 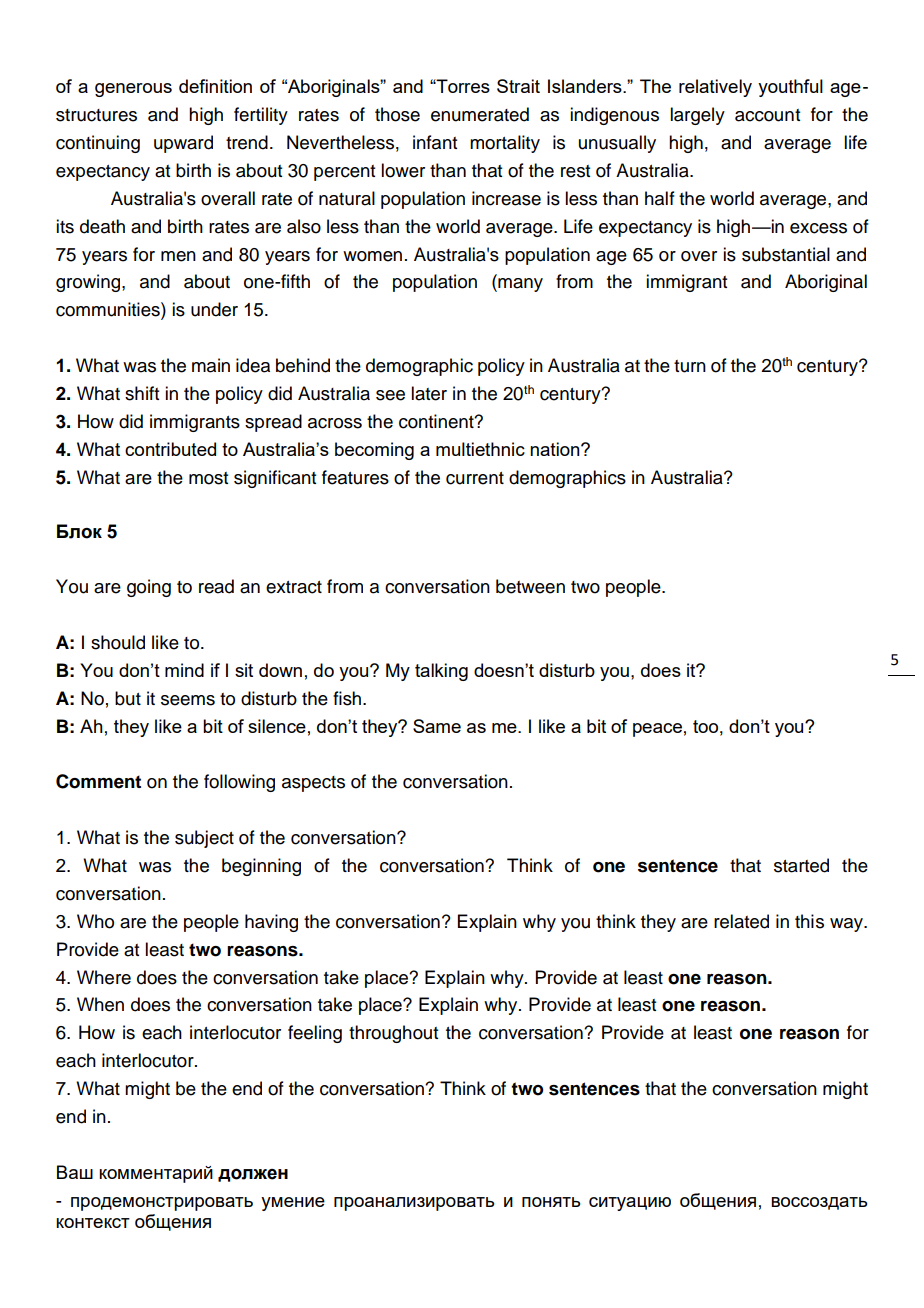 I want to click on generous, so click(x=133, y=90).
